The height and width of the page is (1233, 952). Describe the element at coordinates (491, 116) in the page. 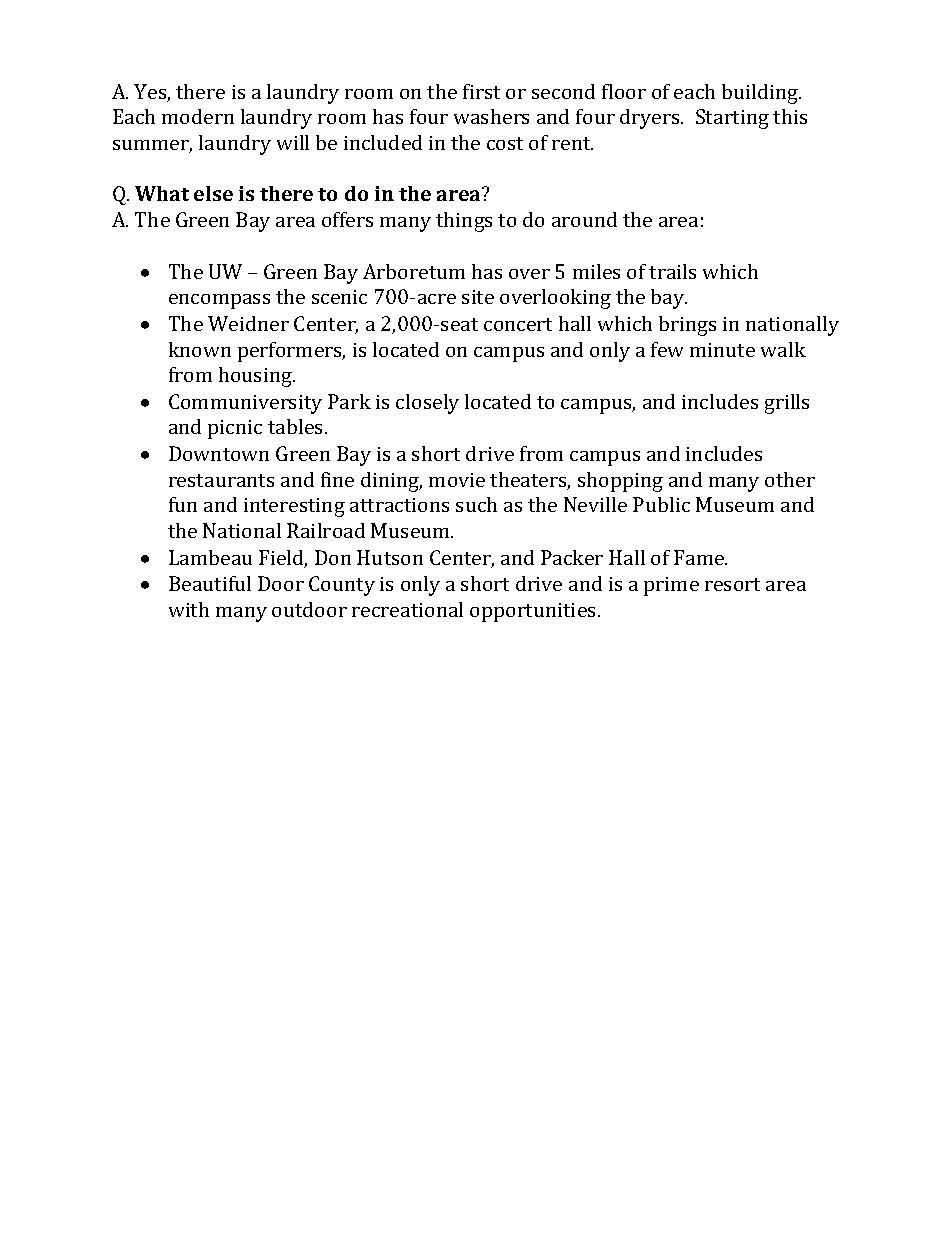

I see `washers` at that location.
